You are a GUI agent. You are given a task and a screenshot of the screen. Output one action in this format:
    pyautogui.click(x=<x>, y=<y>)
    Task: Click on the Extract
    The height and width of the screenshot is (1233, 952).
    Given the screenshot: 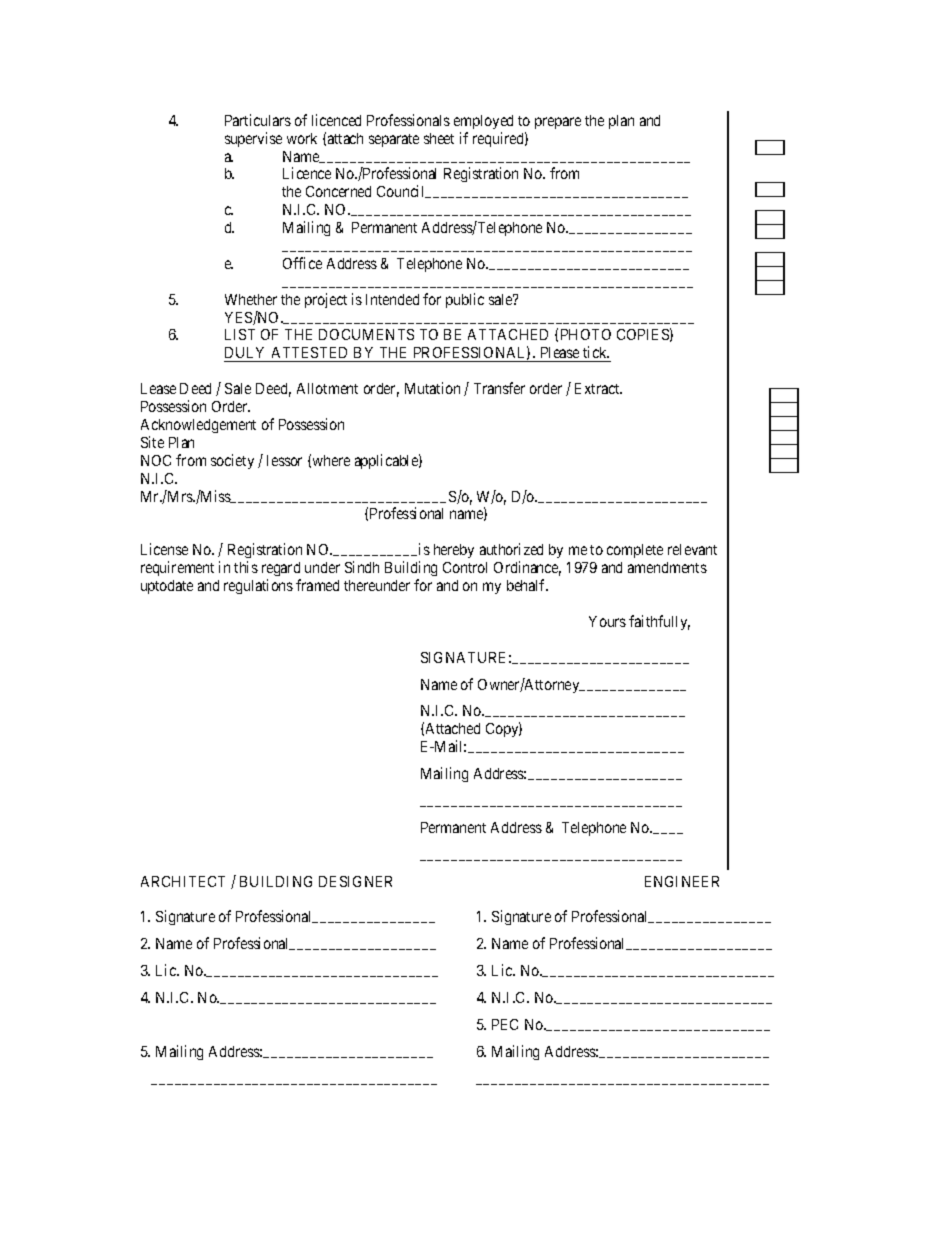 What is the action you would take?
    pyautogui.click(x=598, y=388)
